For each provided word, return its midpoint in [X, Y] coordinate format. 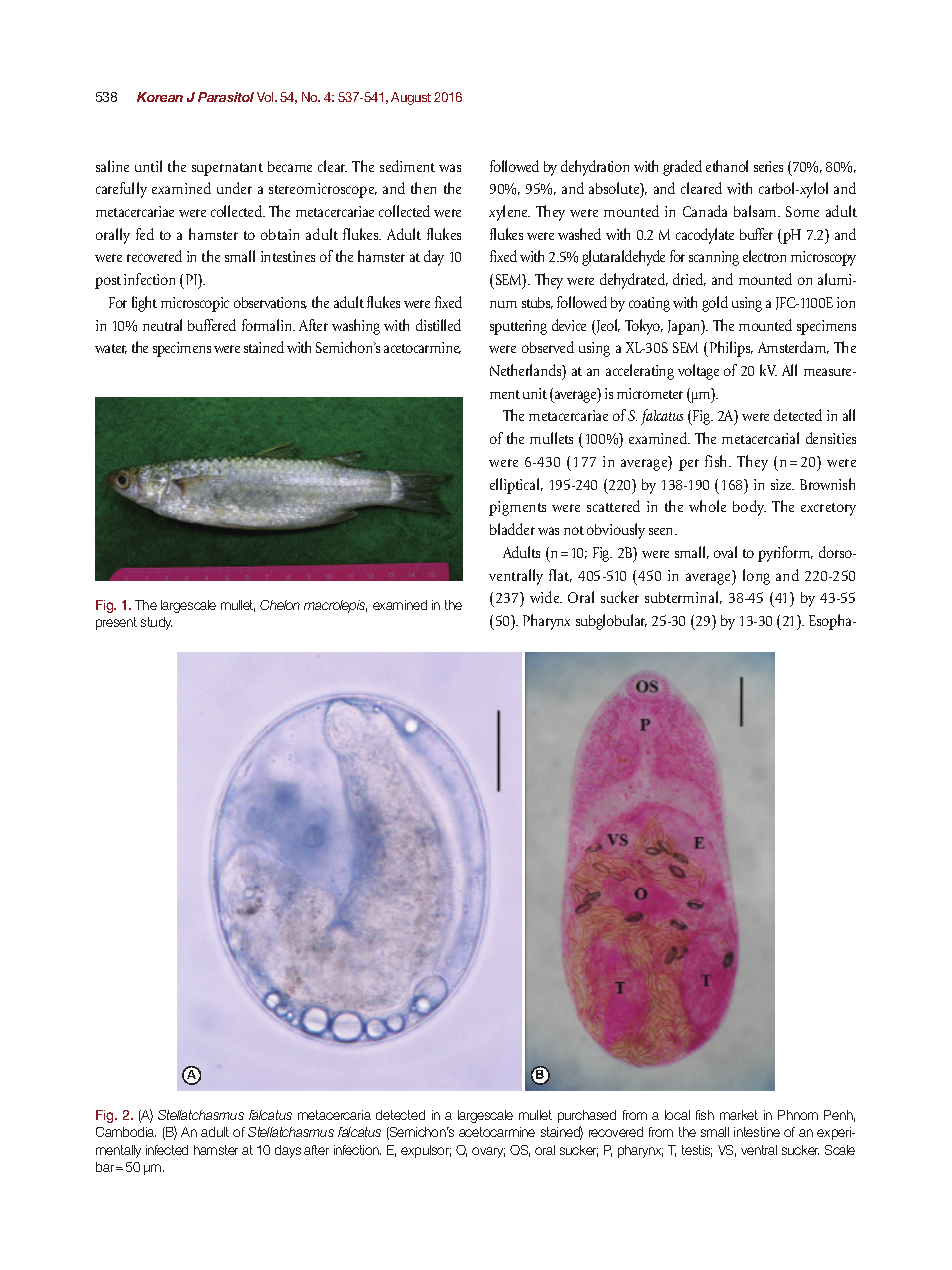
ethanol [727, 166]
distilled [438, 325]
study [156, 623]
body [749, 508]
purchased [587, 1116]
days [288, 1151]
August [411, 98]
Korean [160, 97]
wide [546, 597]
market [739, 1115]
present [116, 623]
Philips [731, 349]
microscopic [195, 304]
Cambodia [126, 1132]
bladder [512, 529]
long [756, 577]
